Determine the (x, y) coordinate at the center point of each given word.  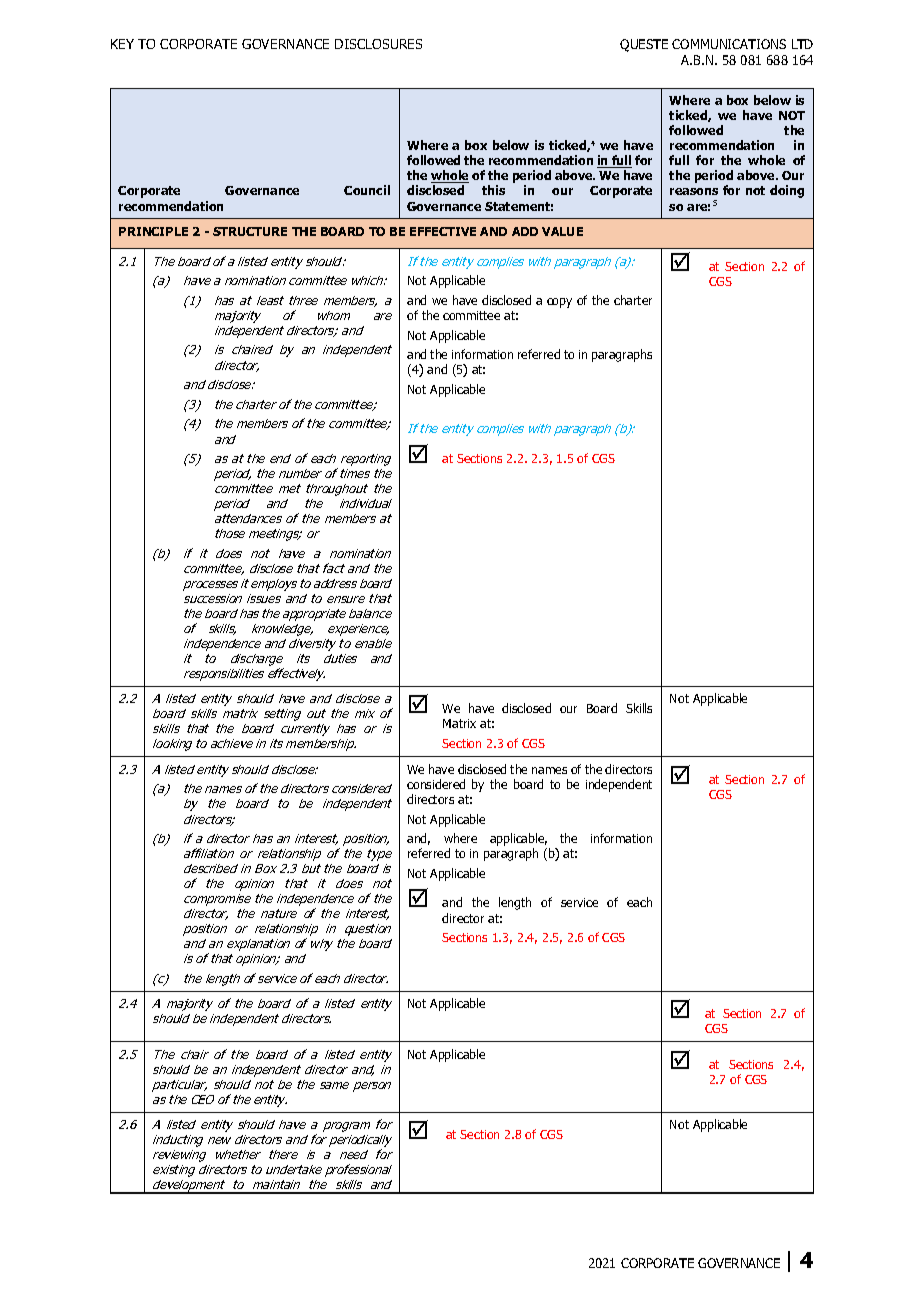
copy (559, 303)
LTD (802, 44)
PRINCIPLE (153, 231)
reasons (694, 191)
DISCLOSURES (378, 44)
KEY (122, 44)
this (493, 190)
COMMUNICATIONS (729, 44)
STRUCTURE (250, 231)
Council (367, 190)
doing (787, 191)
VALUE (562, 231)
